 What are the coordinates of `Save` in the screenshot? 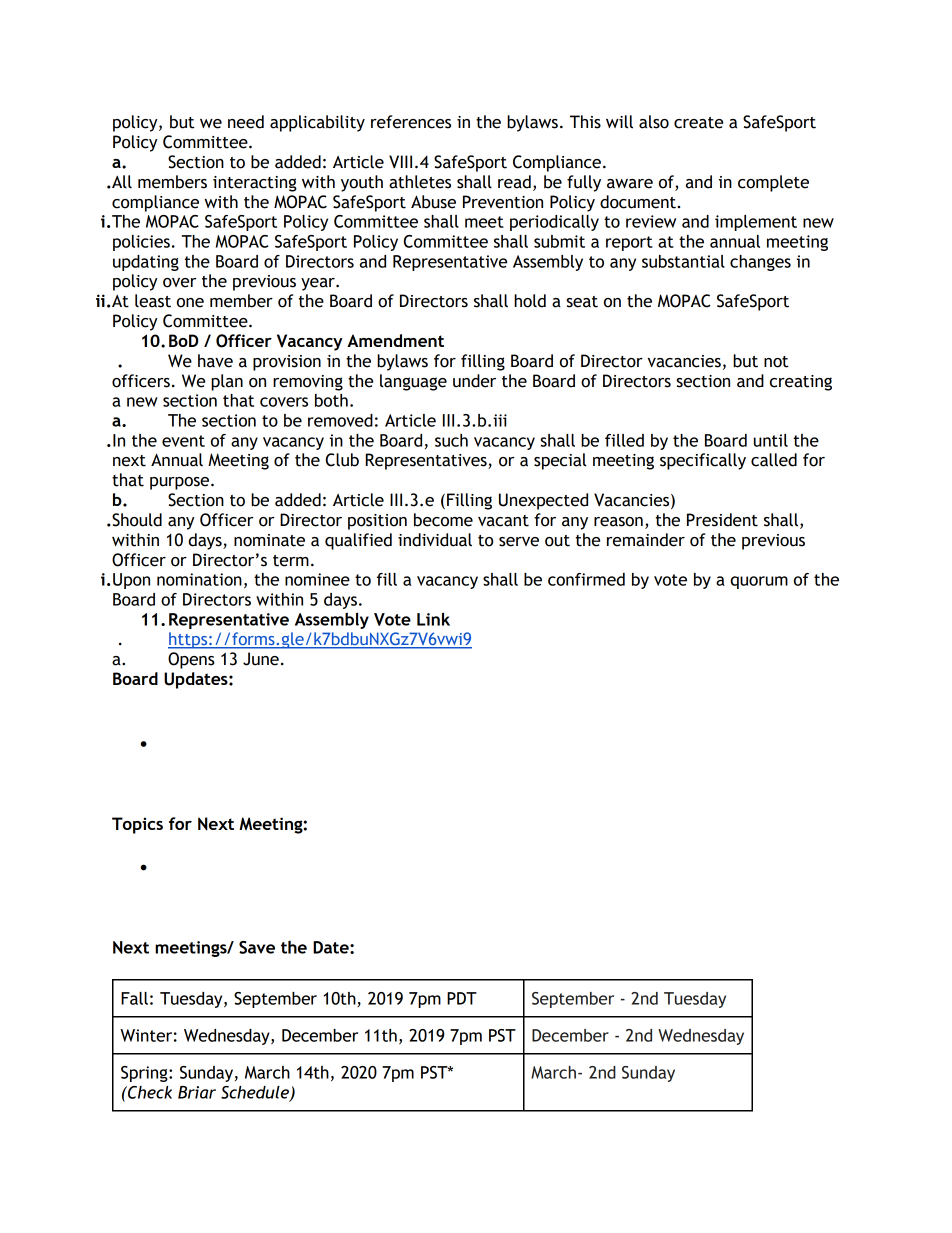 It's located at (257, 947).
